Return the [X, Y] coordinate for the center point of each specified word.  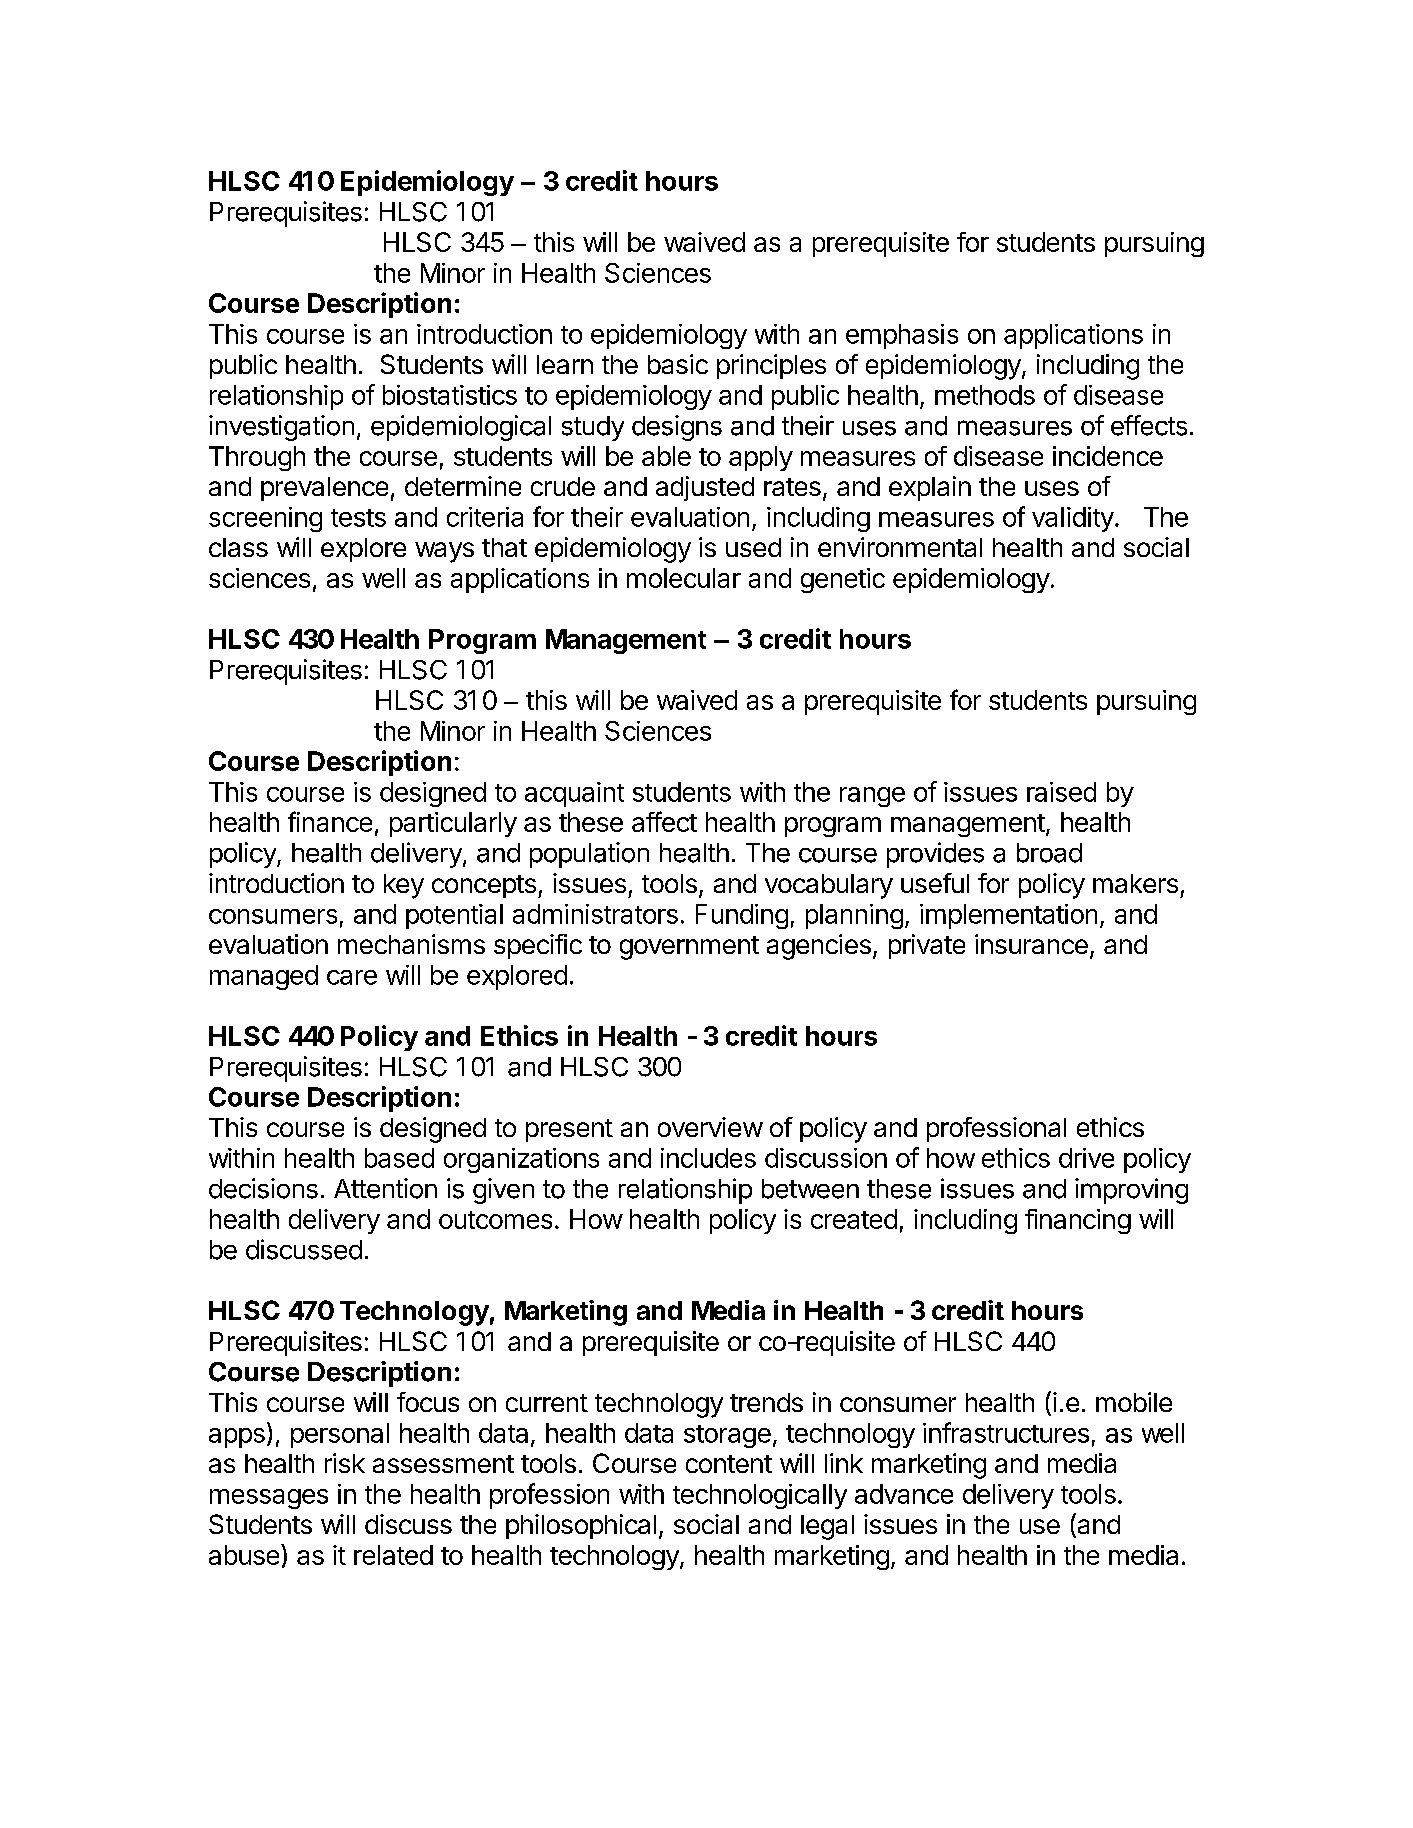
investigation [281, 428]
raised [1061, 792]
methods [985, 395]
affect [664, 821]
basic [678, 364]
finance [330, 821]
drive [1086, 1158]
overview [710, 1127]
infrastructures [1006, 1432]
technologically [760, 1496]
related [393, 1555]
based [399, 1158]
